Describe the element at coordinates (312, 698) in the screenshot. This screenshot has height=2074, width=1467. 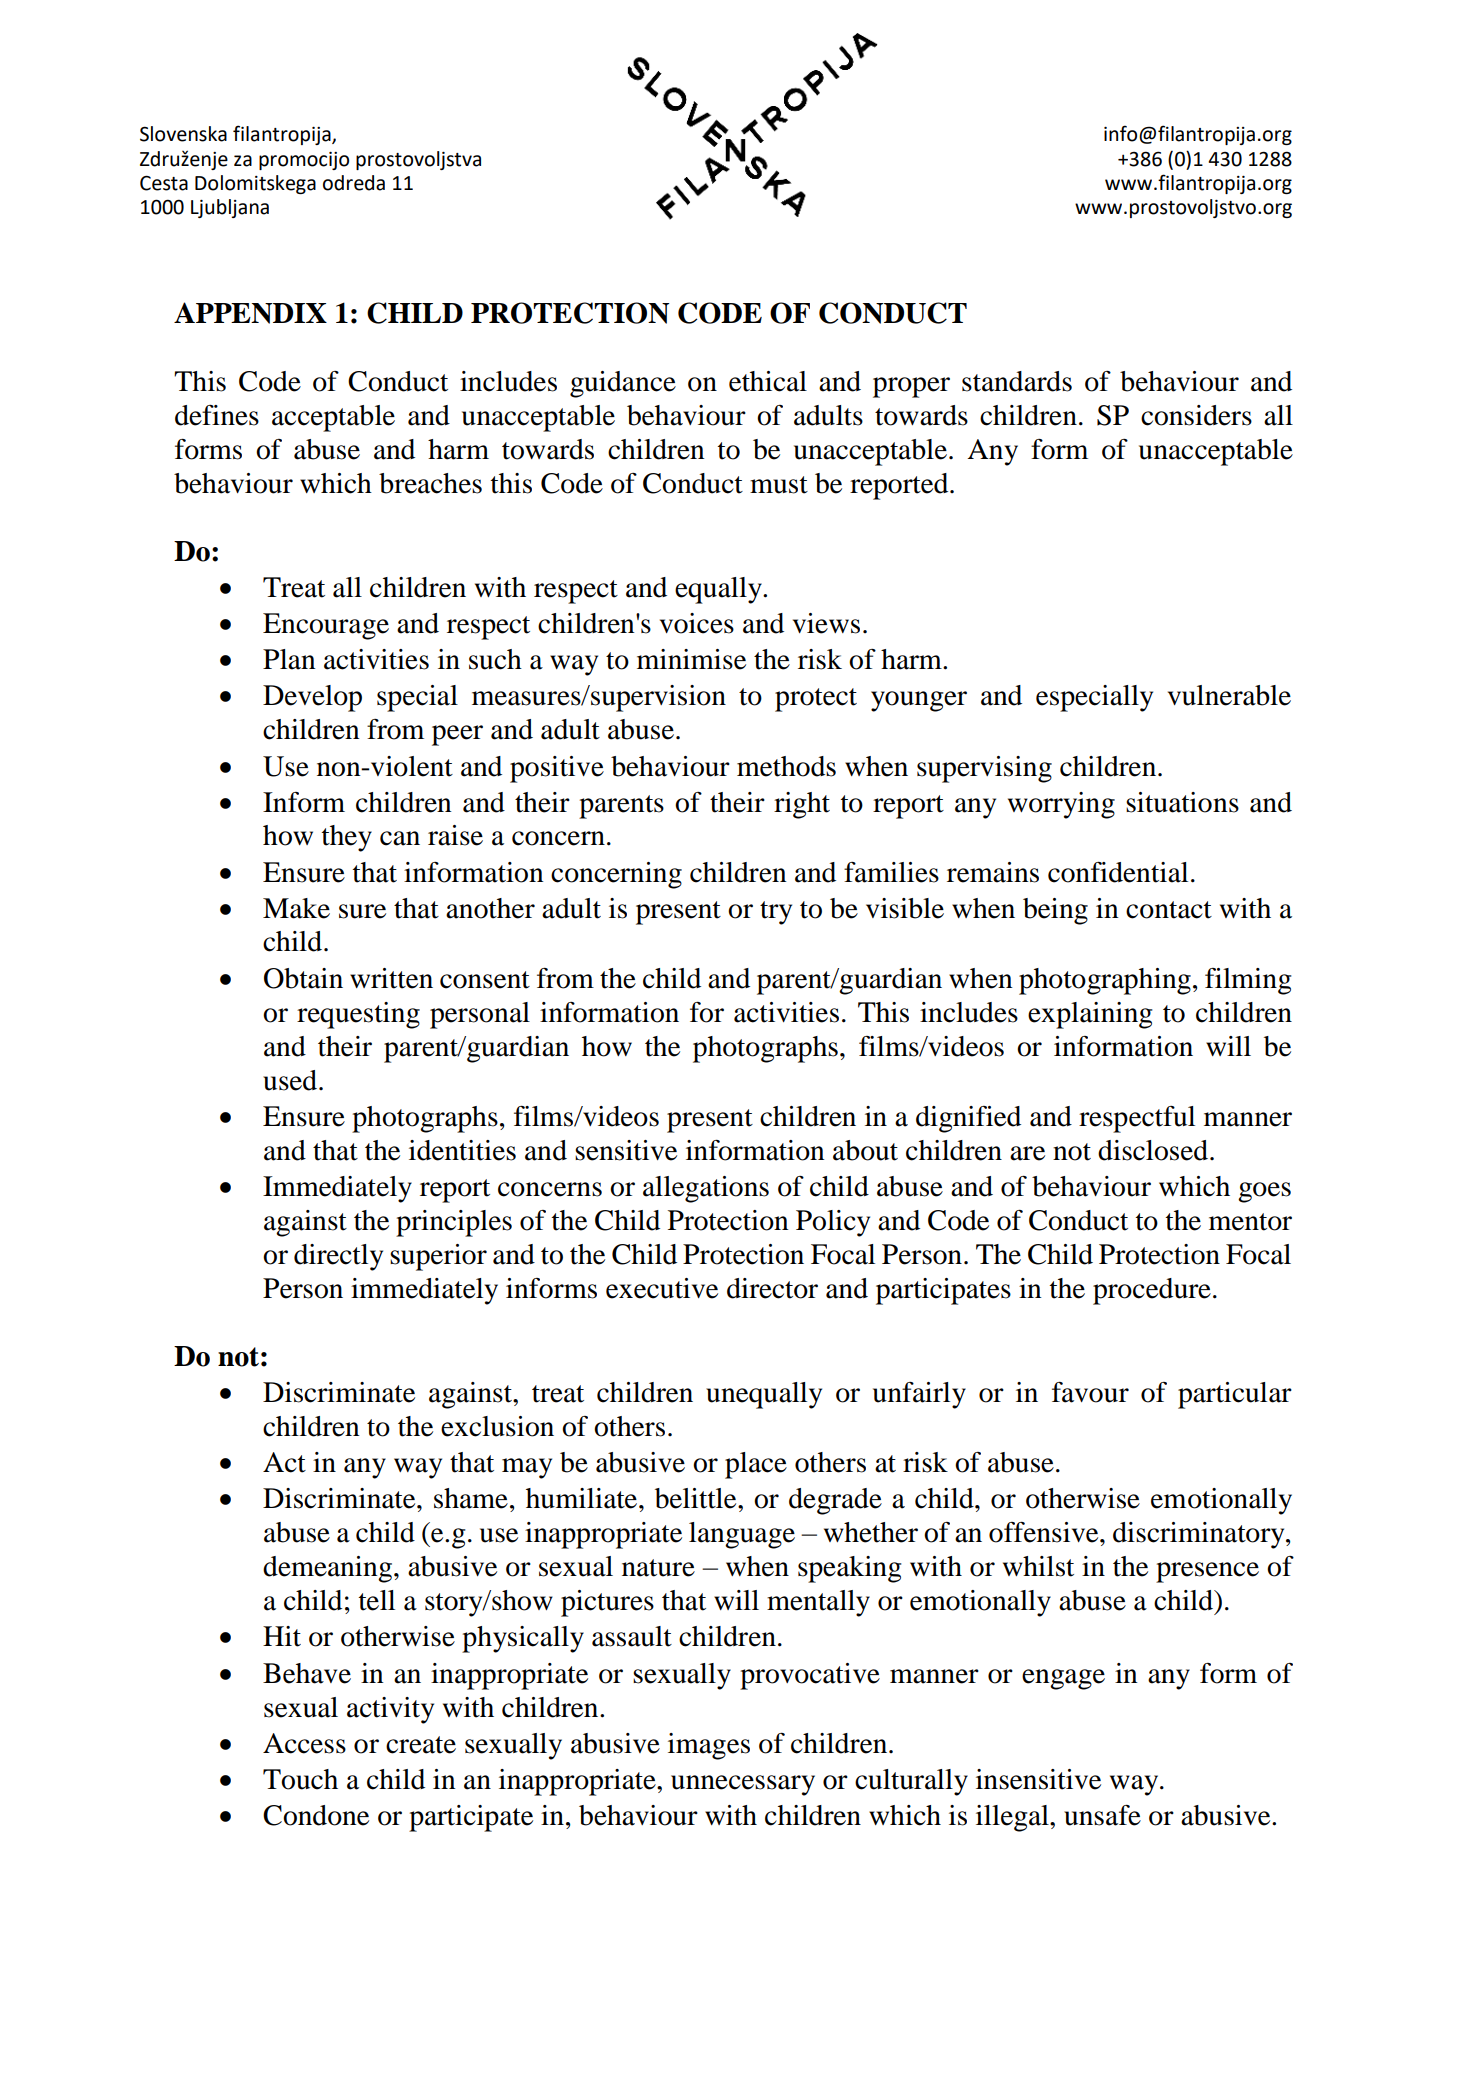
I see `Develop` at that location.
